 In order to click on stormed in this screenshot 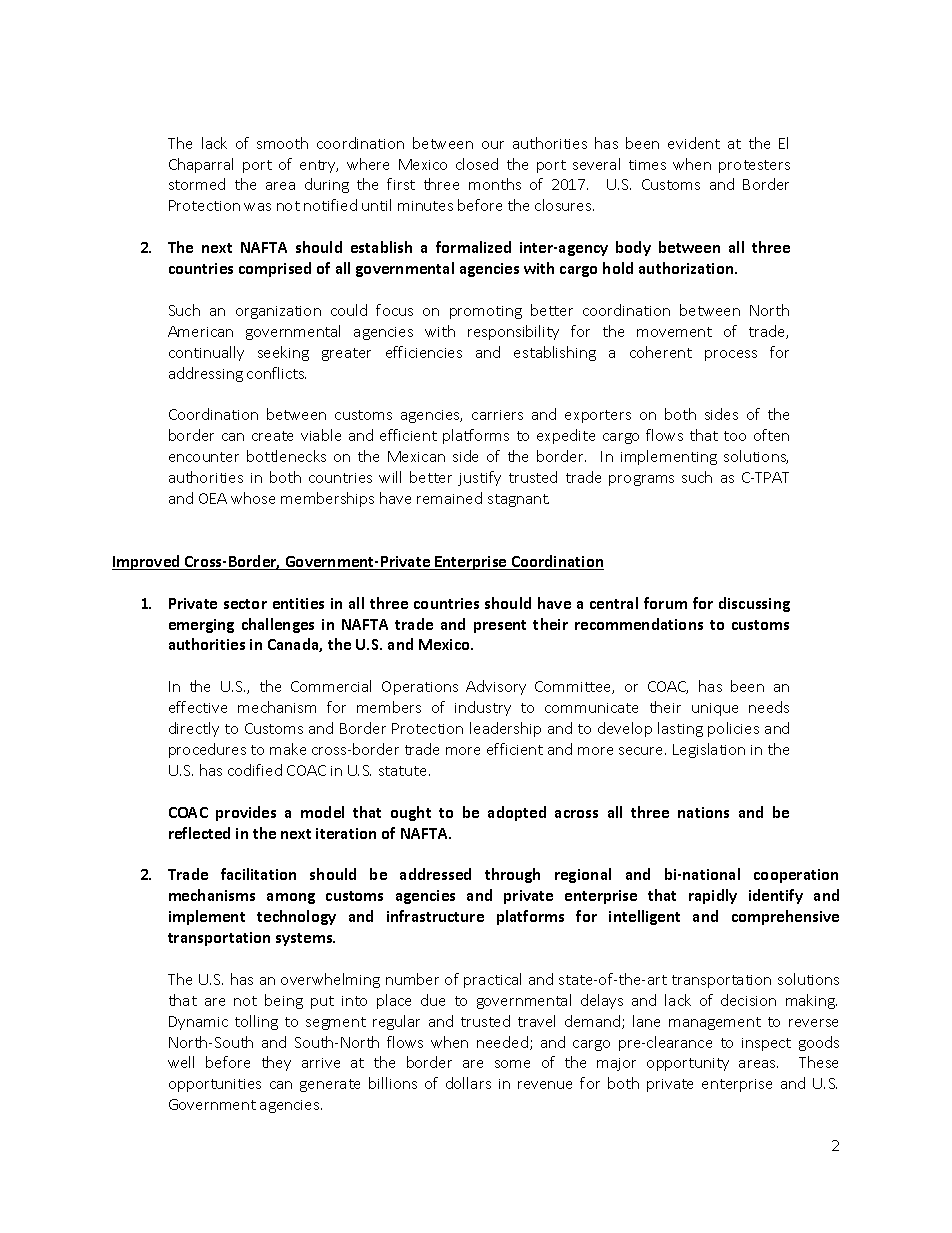, I will do `click(197, 184)`.
